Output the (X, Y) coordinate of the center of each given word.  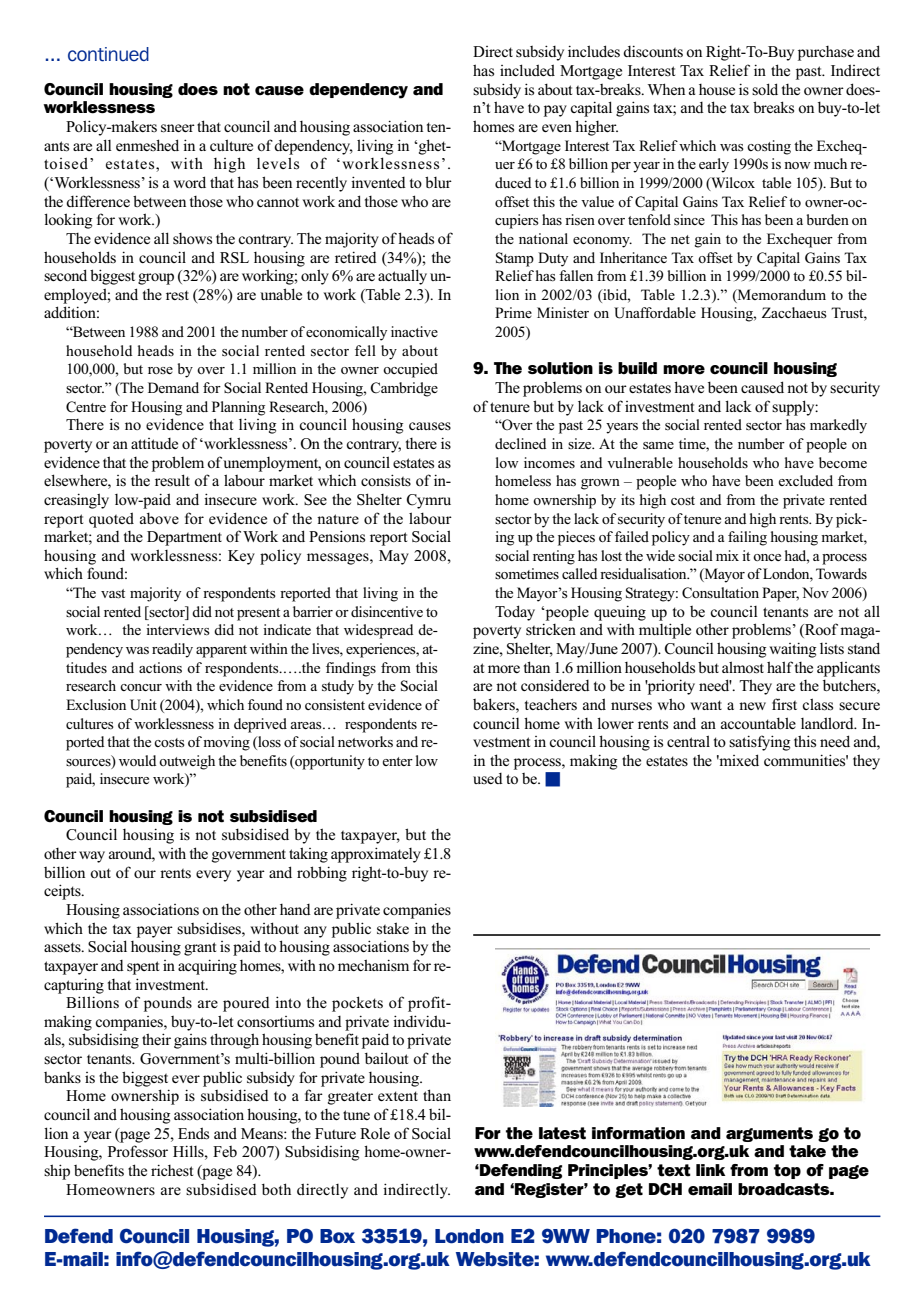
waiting (793, 650)
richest (172, 1170)
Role (375, 1133)
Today (515, 613)
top (787, 1171)
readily (172, 650)
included (527, 70)
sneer (178, 128)
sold (765, 89)
